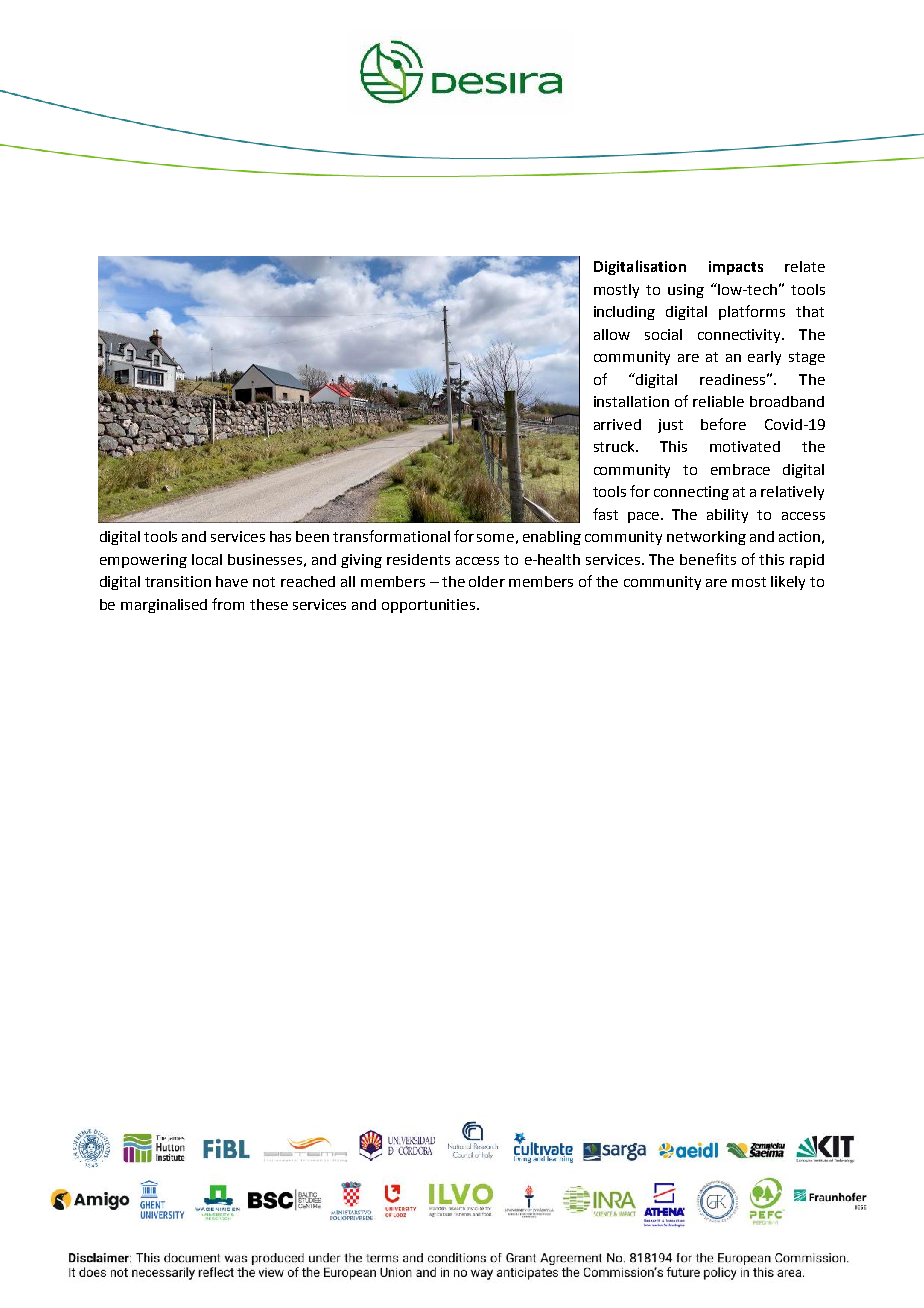 The height and width of the image is (1308, 924). I want to click on has, so click(280, 536).
